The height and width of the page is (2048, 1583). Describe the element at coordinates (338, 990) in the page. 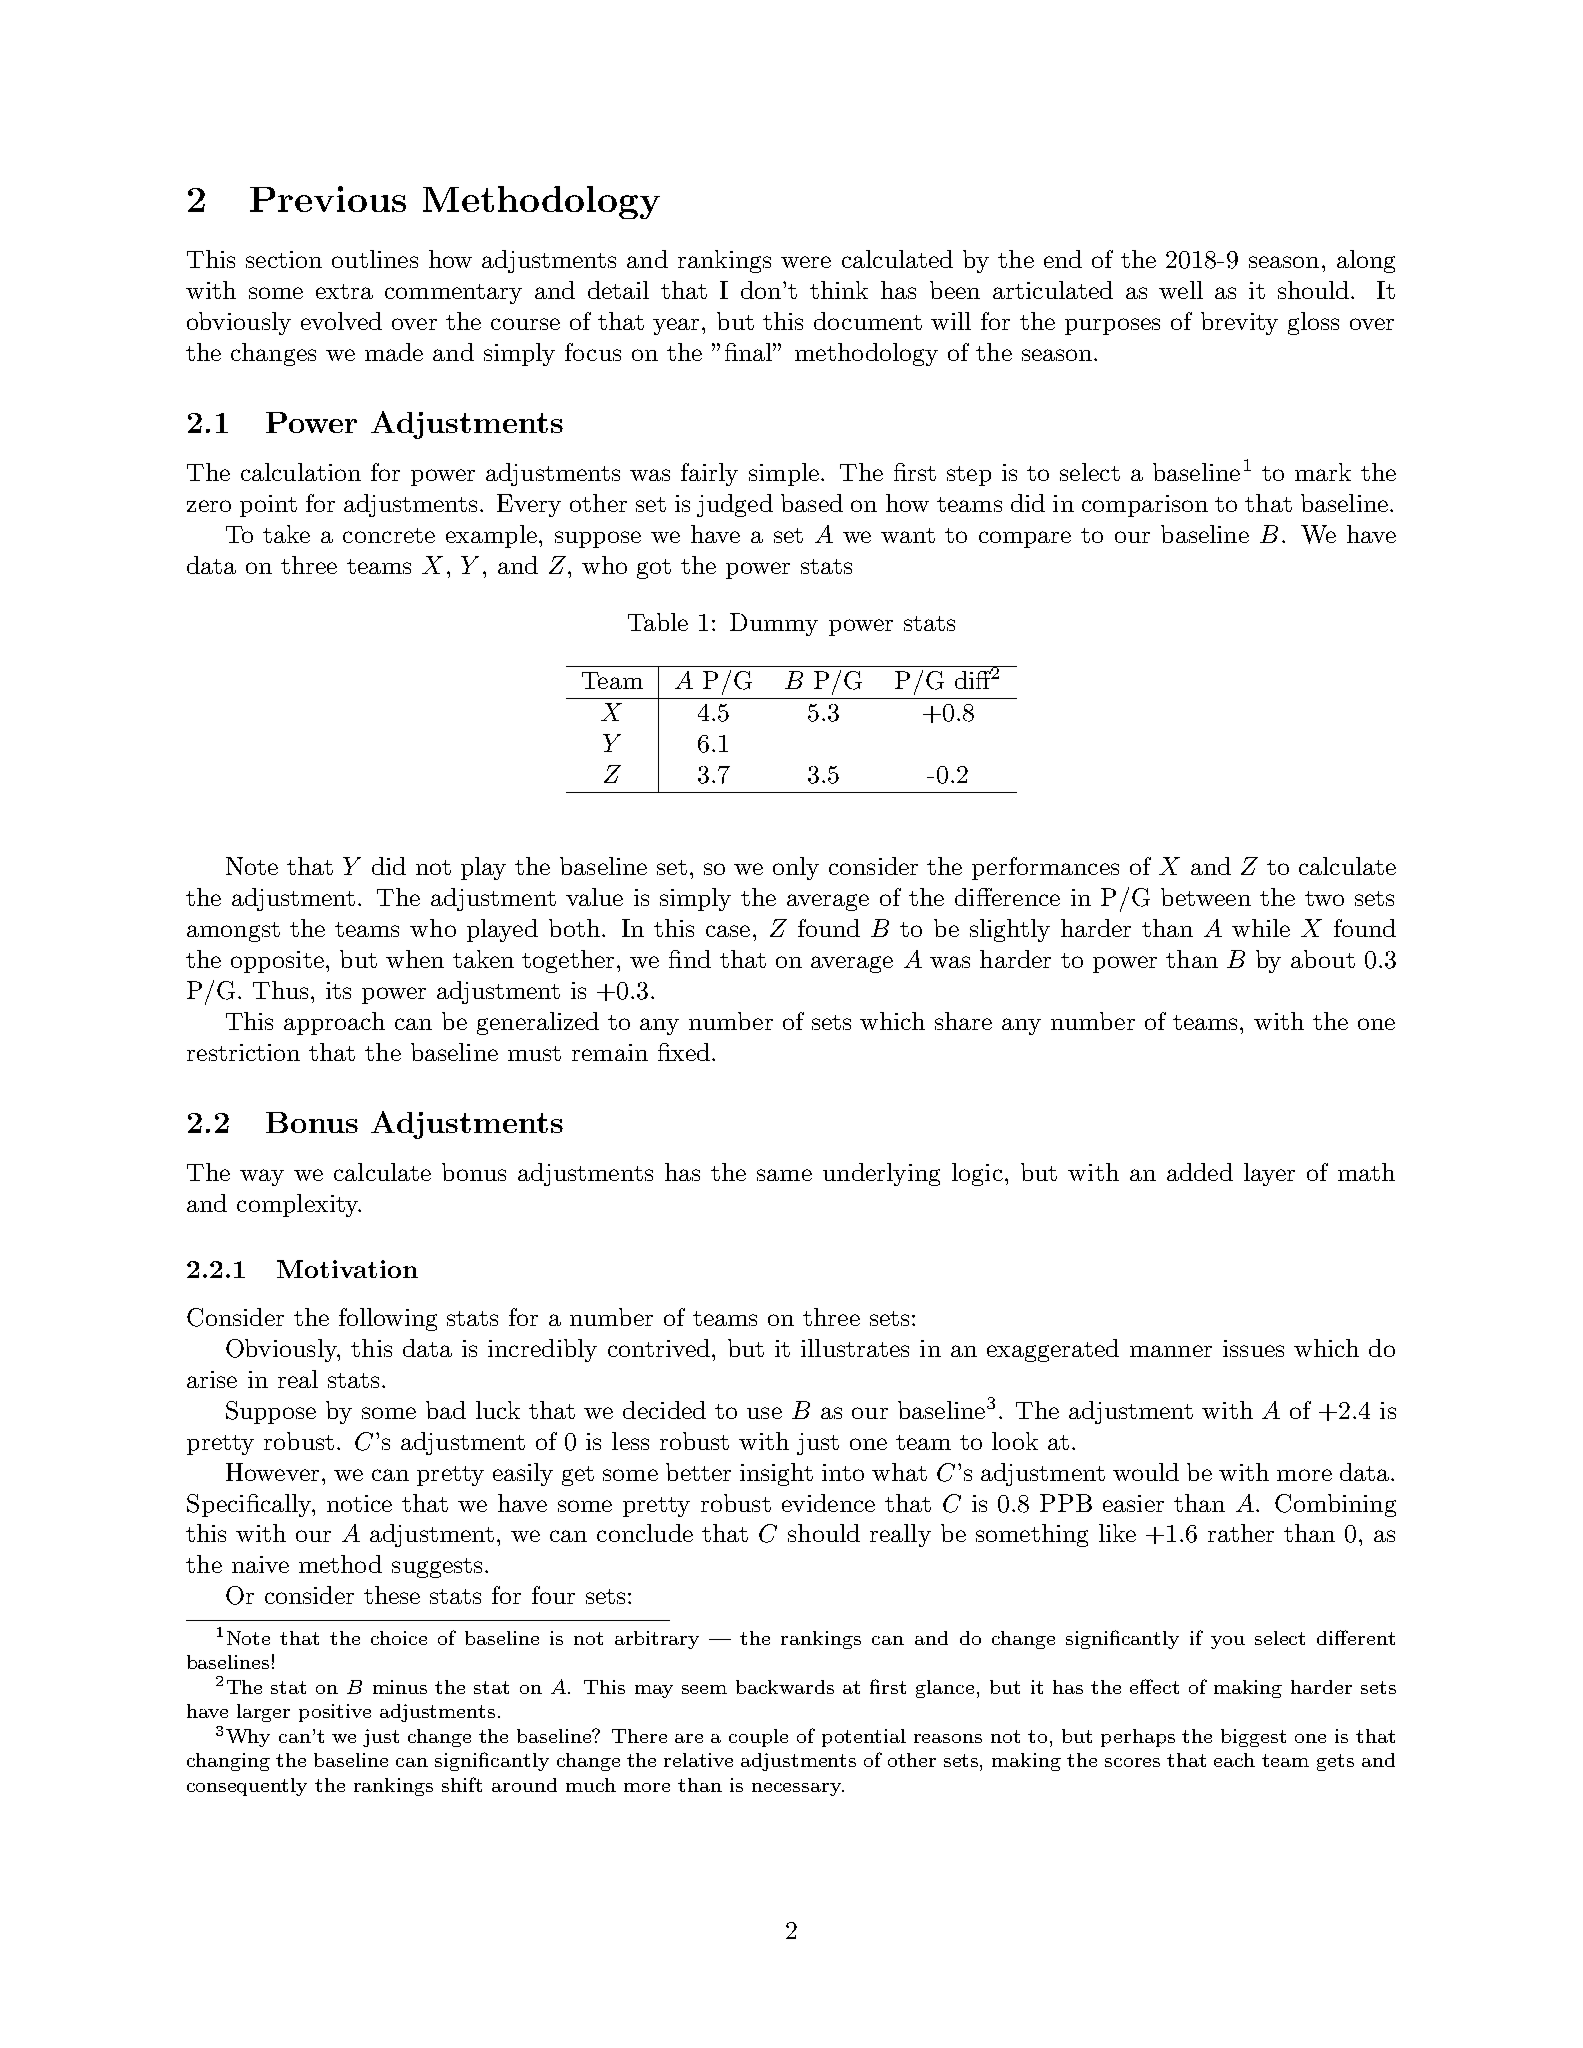

I see `its` at that location.
